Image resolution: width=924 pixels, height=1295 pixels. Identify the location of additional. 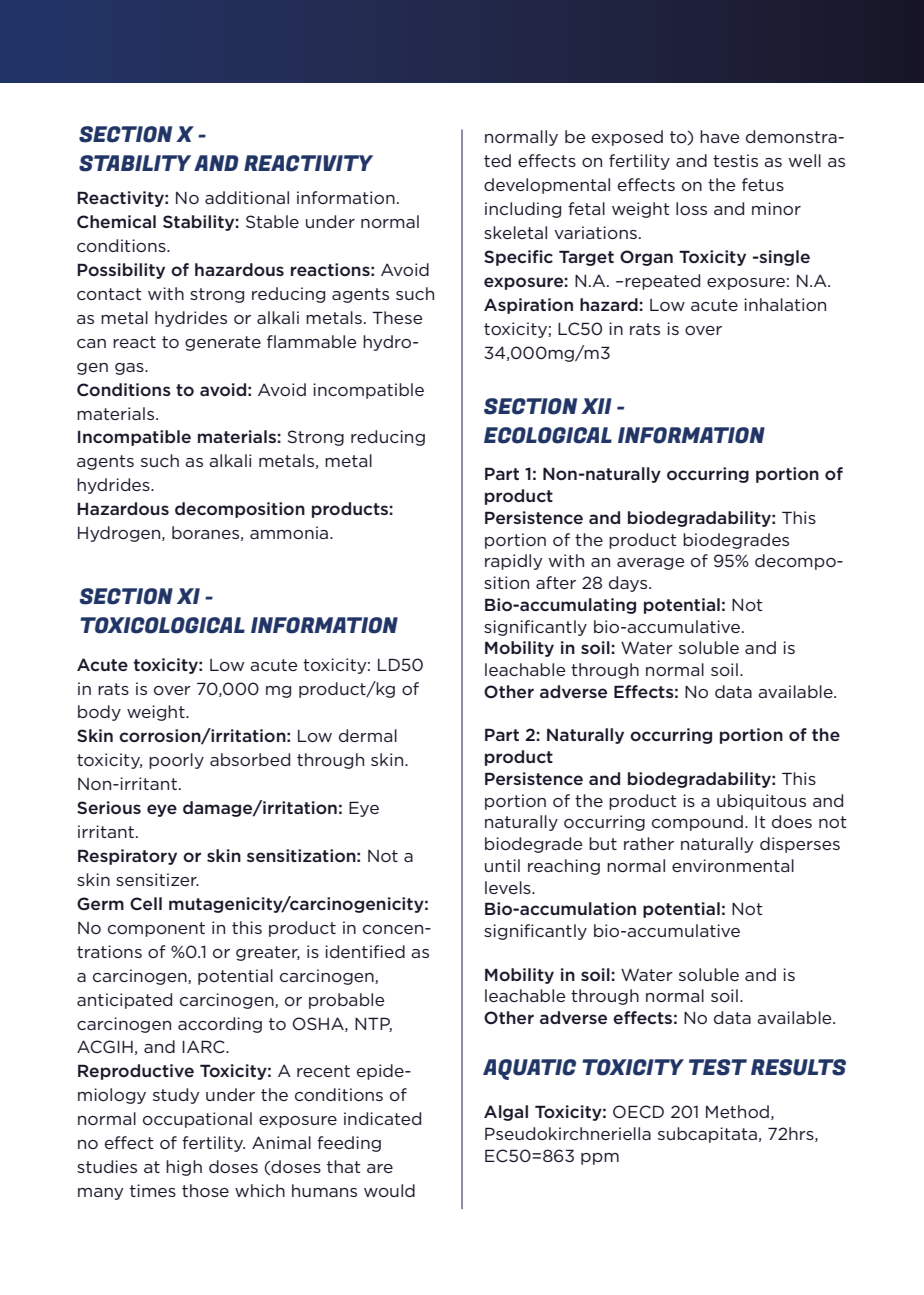
(247, 197).
